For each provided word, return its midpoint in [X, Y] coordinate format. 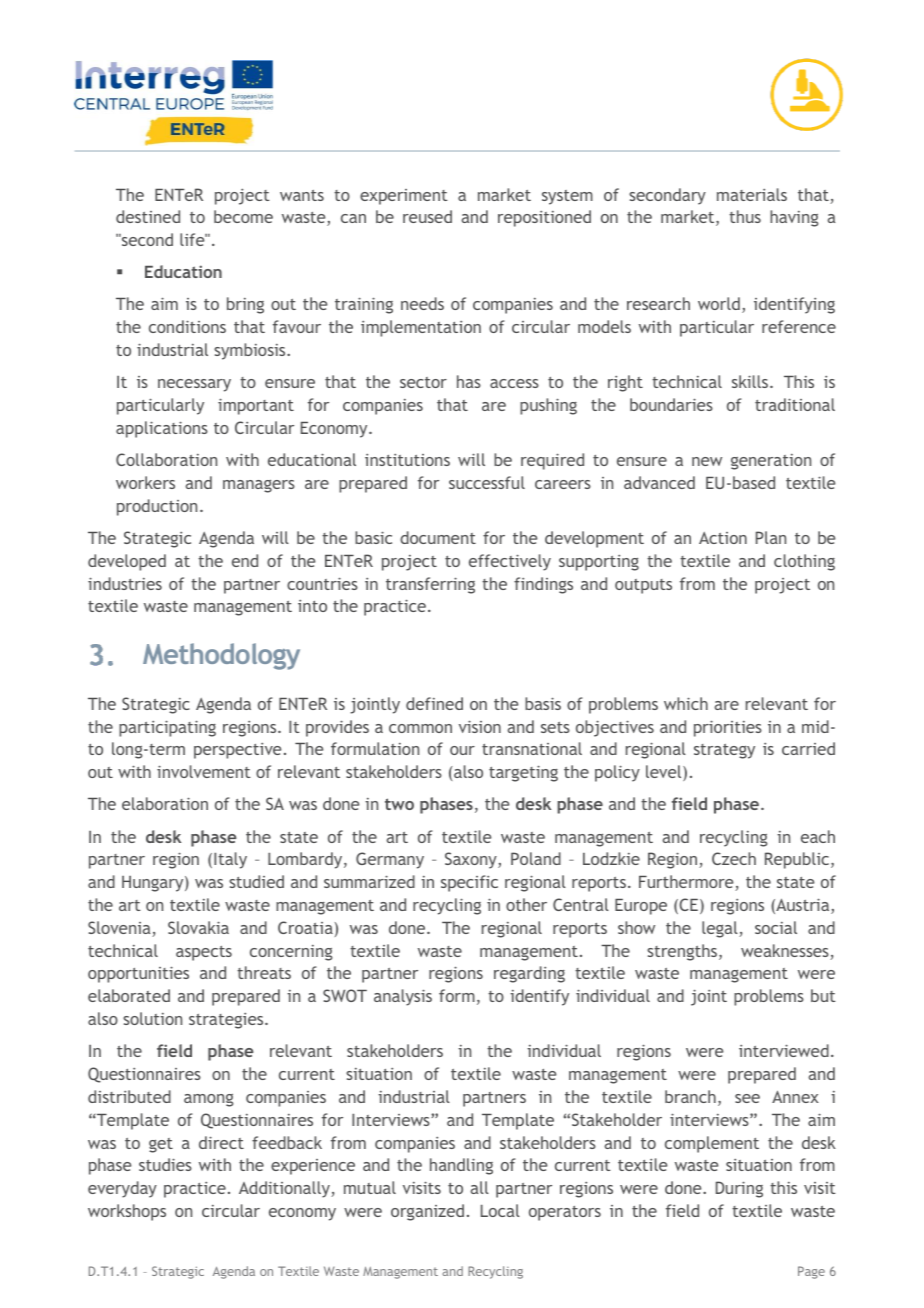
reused [427, 216]
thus [745, 216]
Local [500, 1210]
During [739, 1189]
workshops [127, 1212]
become [243, 216]
